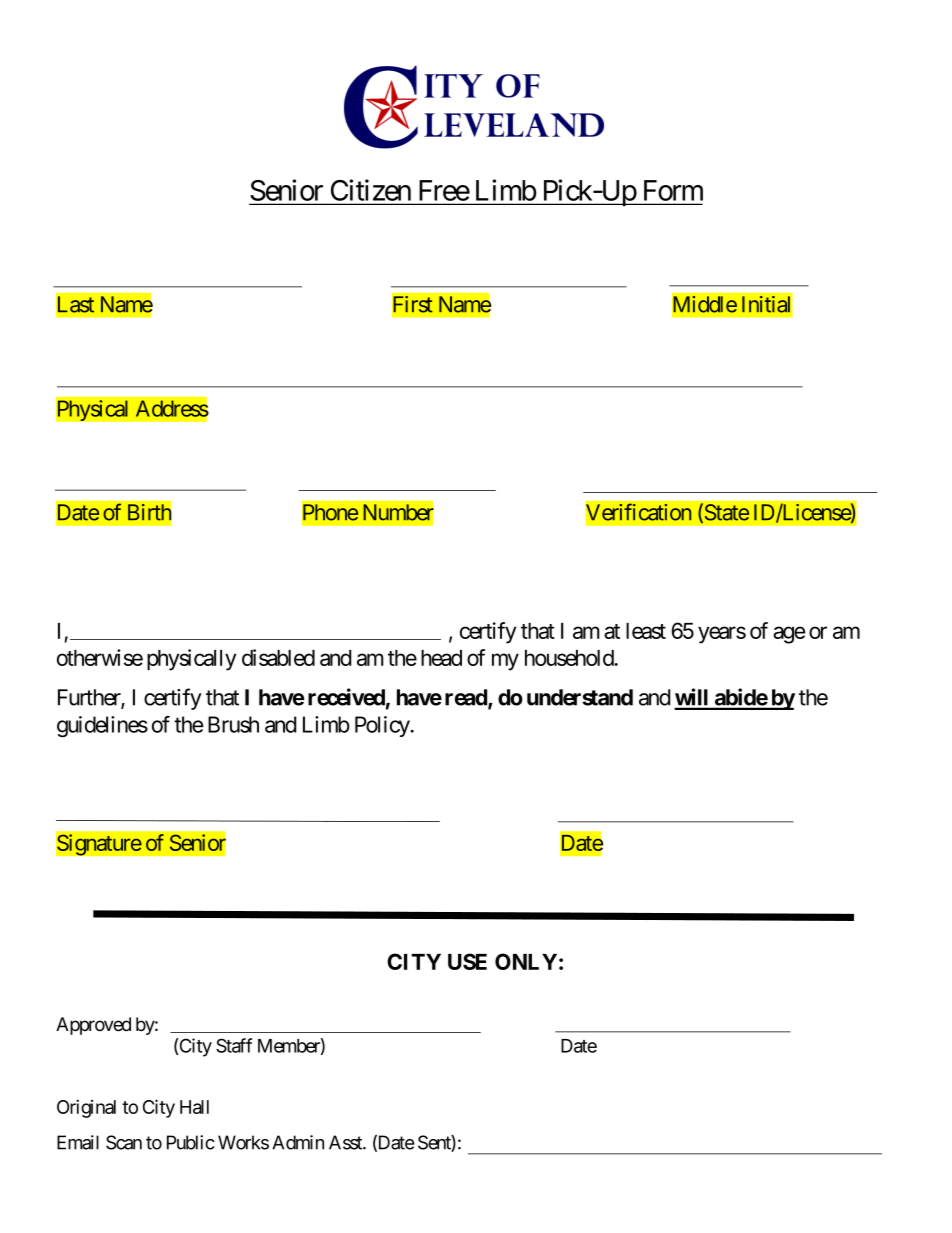 The width and height of the screenshot is (952, 1233). I want to click on head, so click(441, 658).
